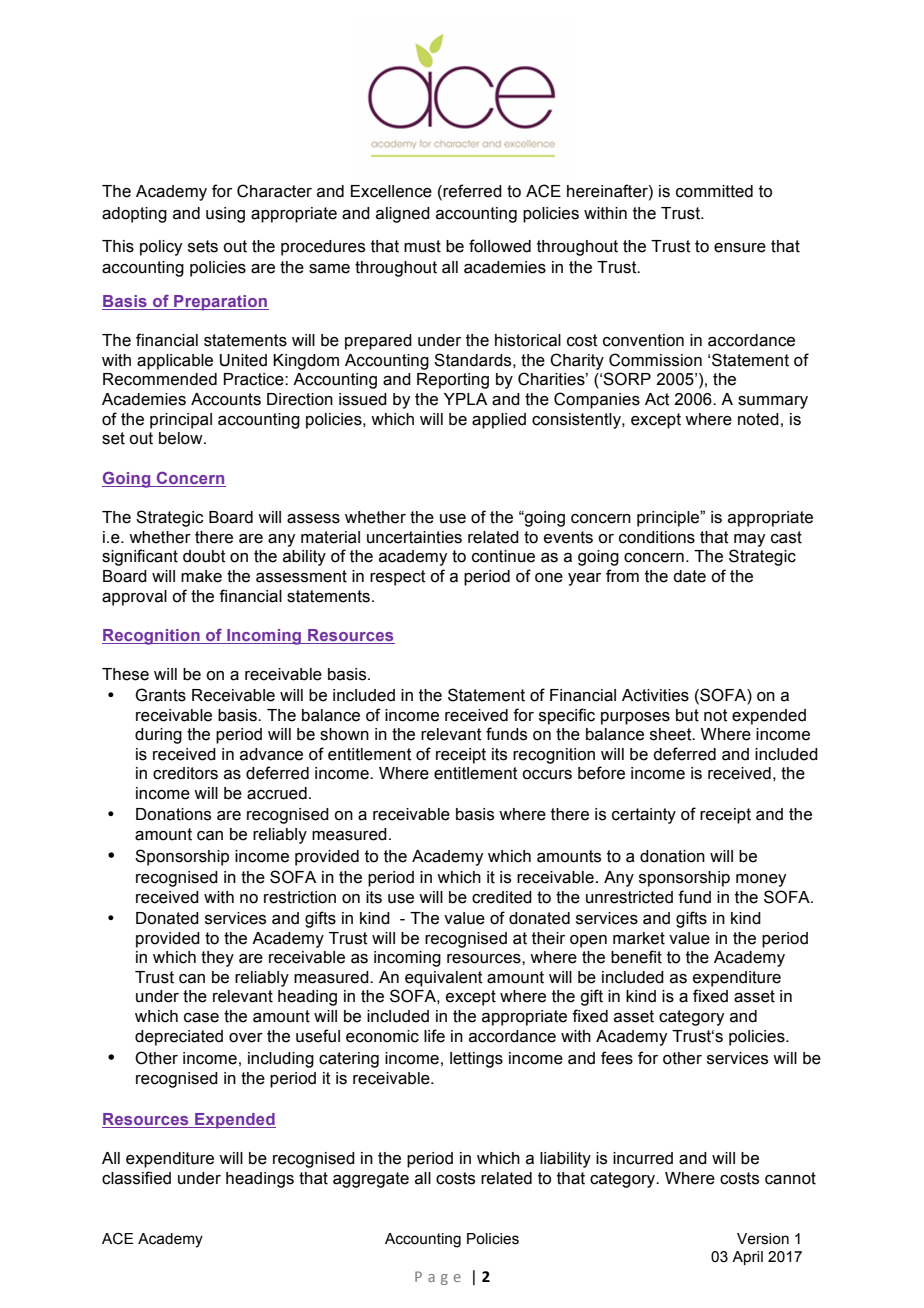 Image resolution: width=924 pixels, height=1308 pixels. What do you see at coordinates (136, 1178) in the image?
I see `classified` at bounding box center [136, 1178].
